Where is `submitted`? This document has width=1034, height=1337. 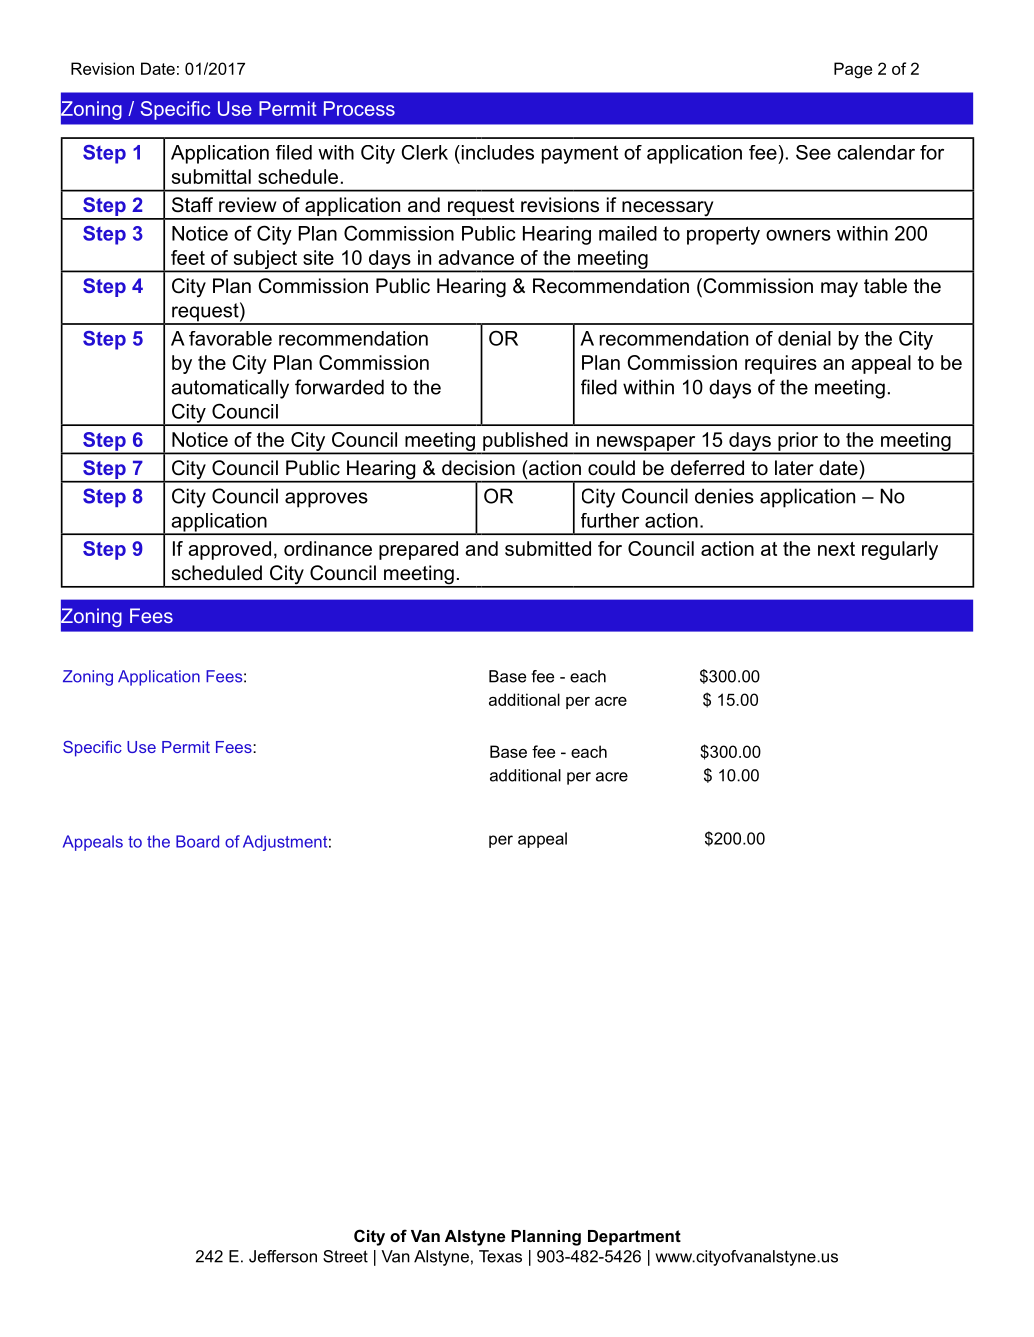 submitted is located at coordinates (548, 548).
